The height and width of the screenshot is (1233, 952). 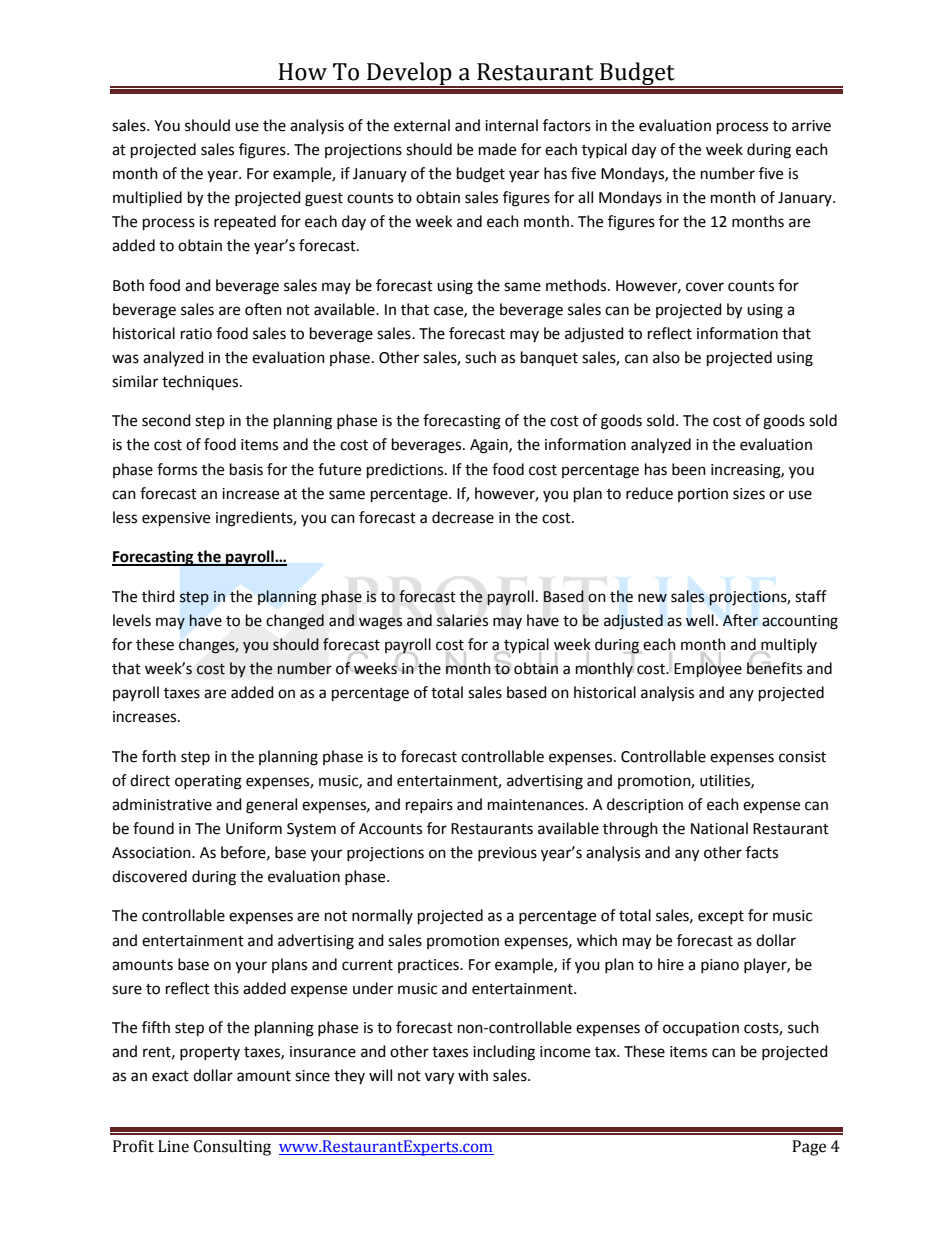 What do you see at coordinates (719, 828) in the screenshot?
I see `National` at bounding box center [719, 828].
